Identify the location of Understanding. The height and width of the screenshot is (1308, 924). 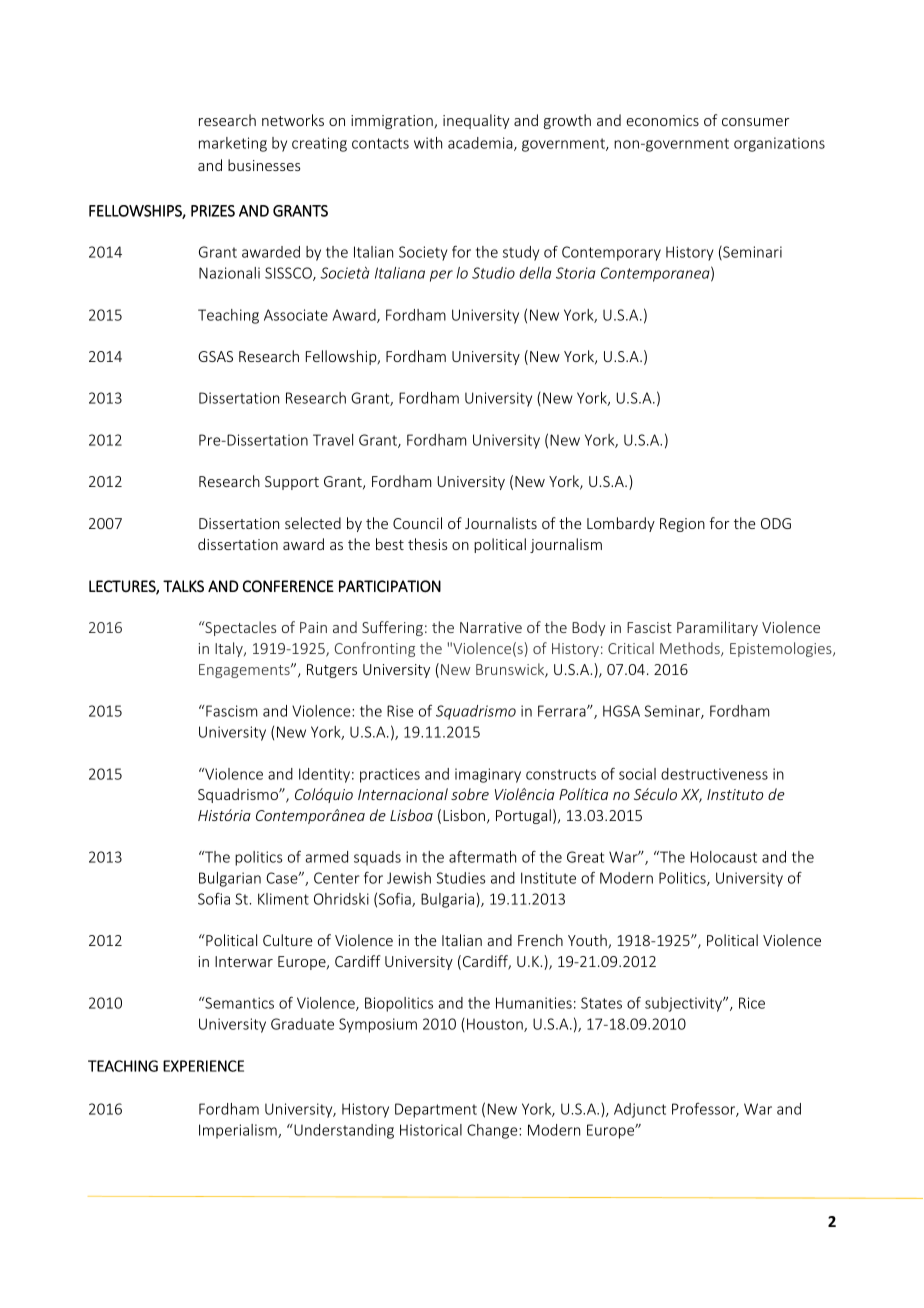
(343, 1131).
